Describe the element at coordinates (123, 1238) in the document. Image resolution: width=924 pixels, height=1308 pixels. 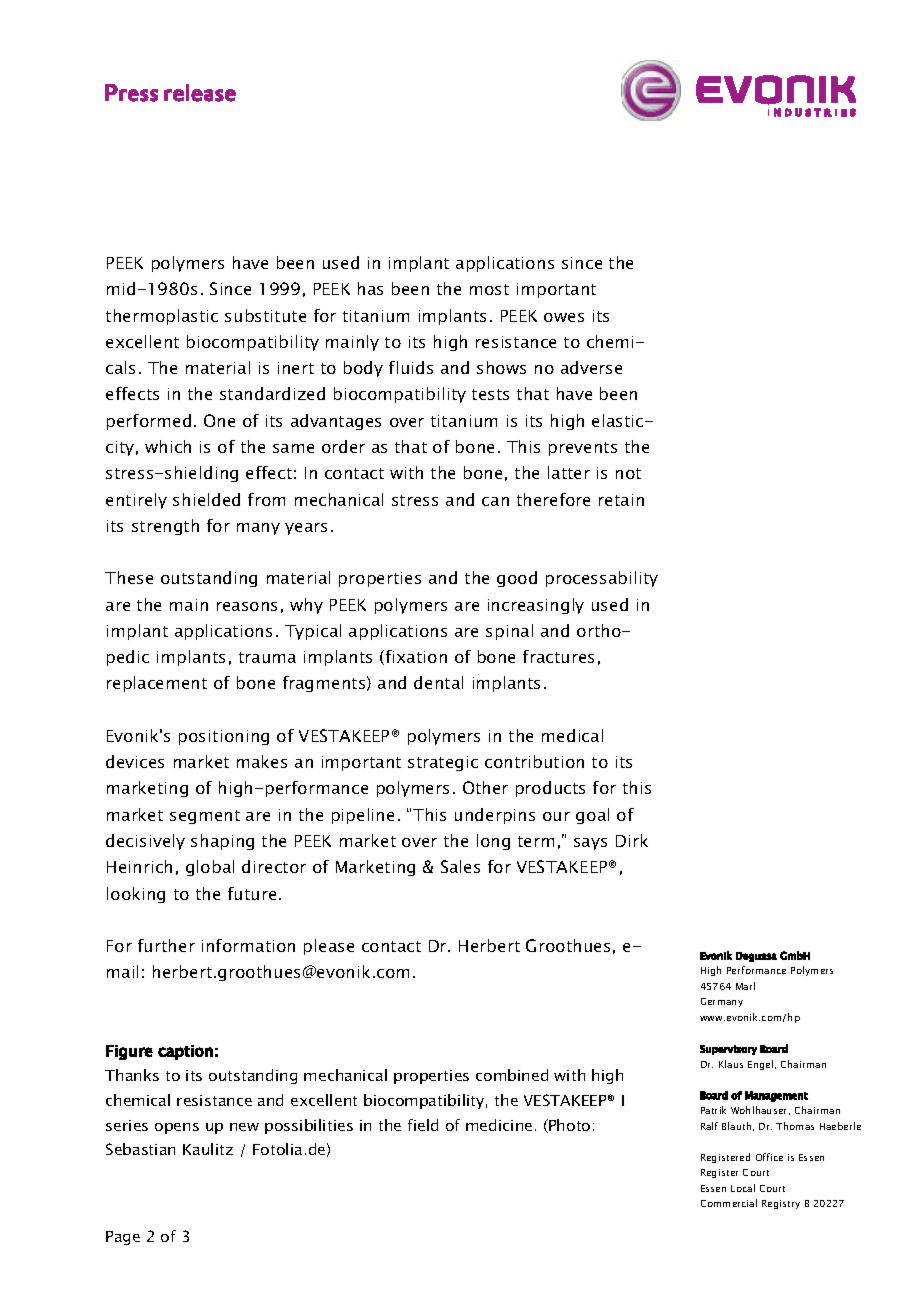
I see `Page` at that location.
